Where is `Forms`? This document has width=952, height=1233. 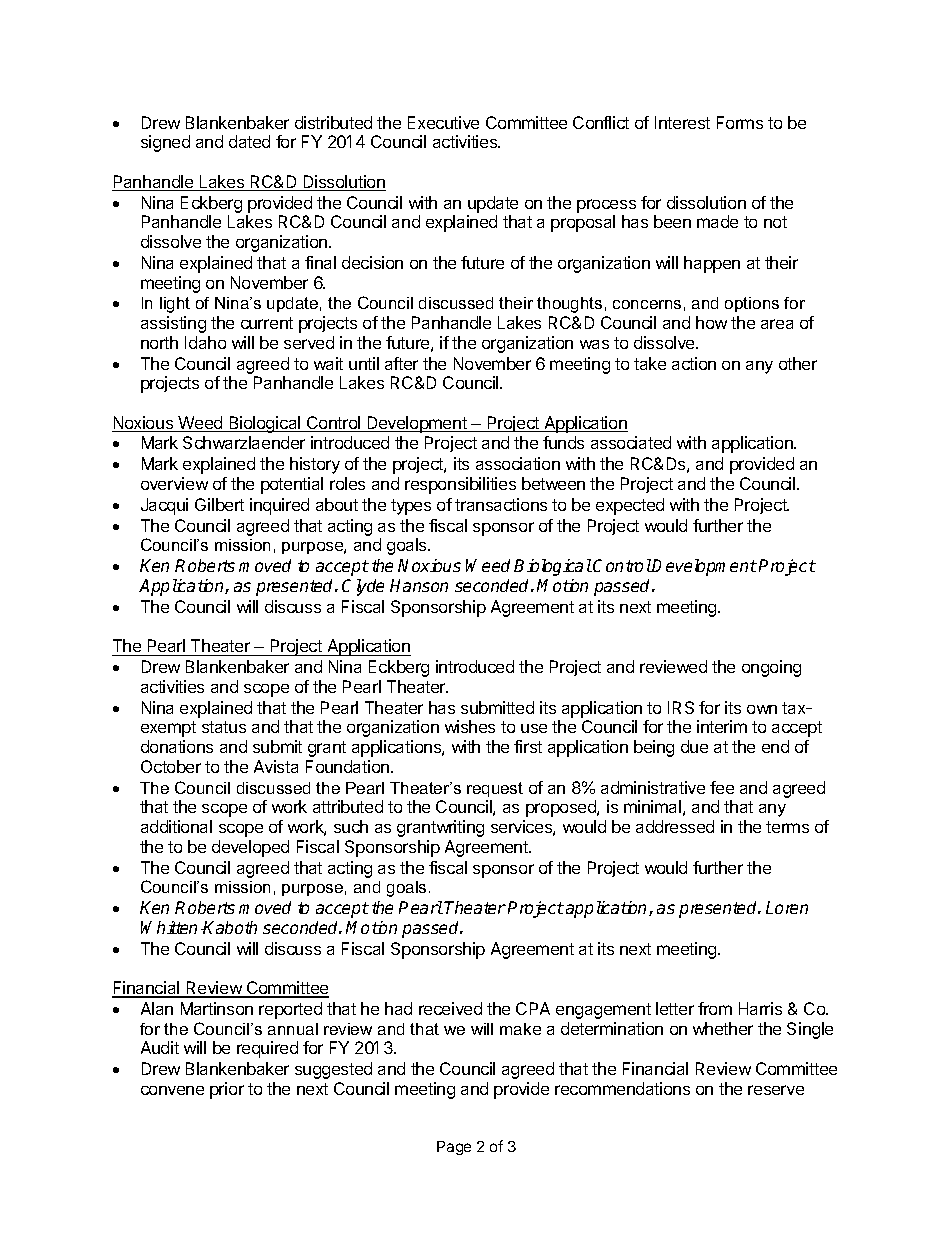 Forms is located at coordinates (740, 122).
